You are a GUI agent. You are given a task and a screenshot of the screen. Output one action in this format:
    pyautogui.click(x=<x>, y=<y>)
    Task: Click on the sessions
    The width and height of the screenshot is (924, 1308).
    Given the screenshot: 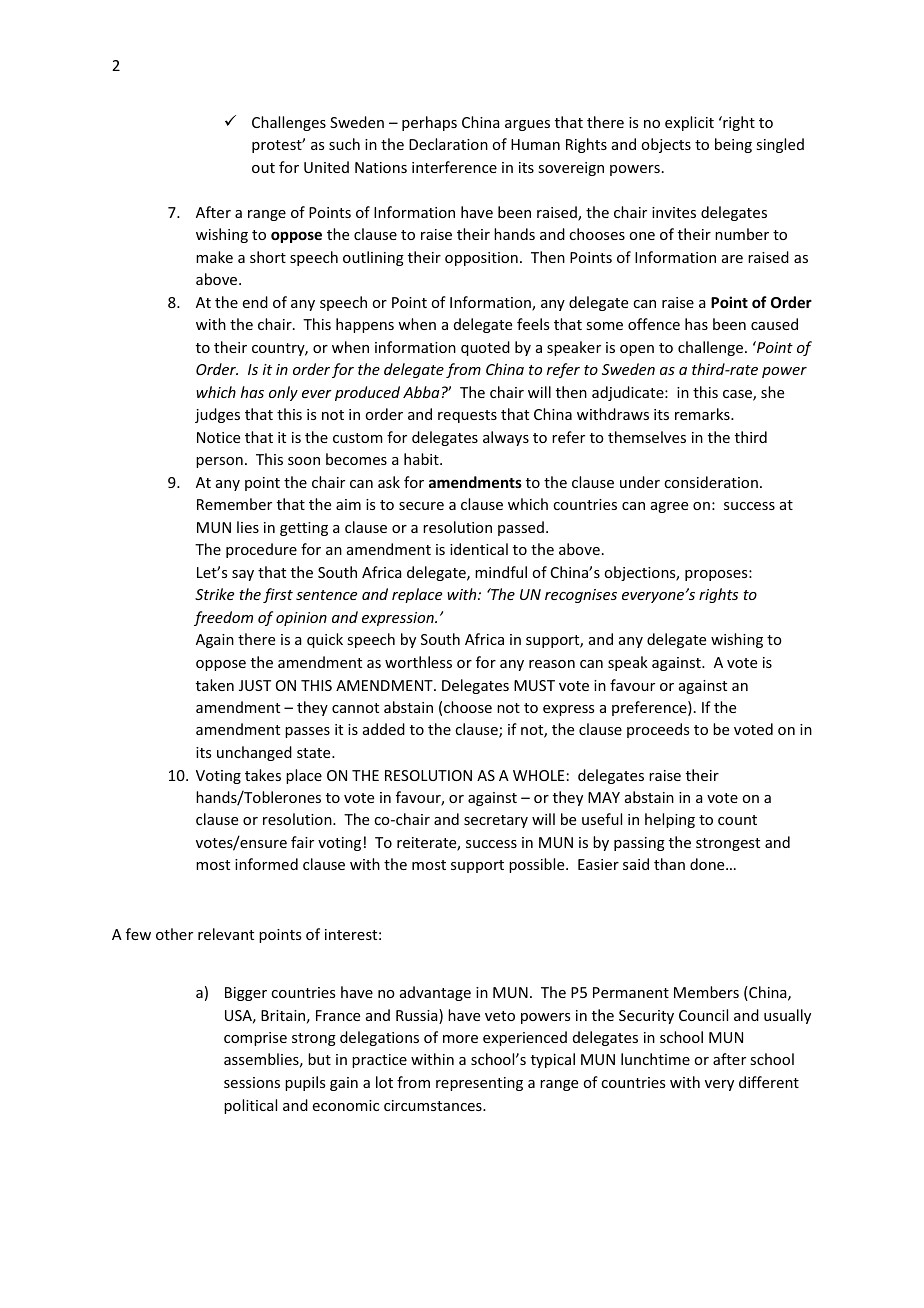 What is the action you would take?
    pyautogui.click(x=252, y=1082)
